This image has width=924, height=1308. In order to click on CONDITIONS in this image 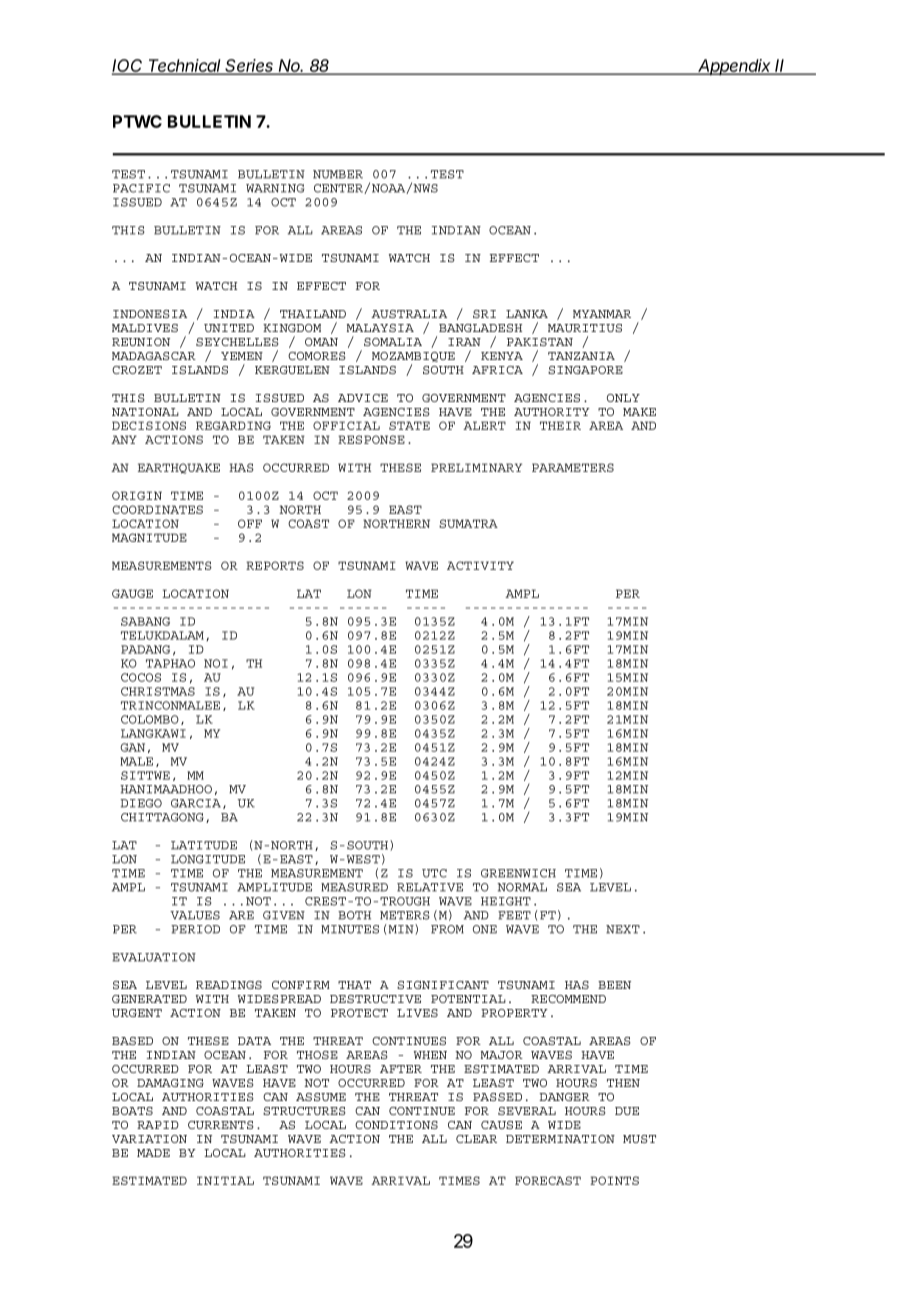, I will do `click(396, 1125)`.
